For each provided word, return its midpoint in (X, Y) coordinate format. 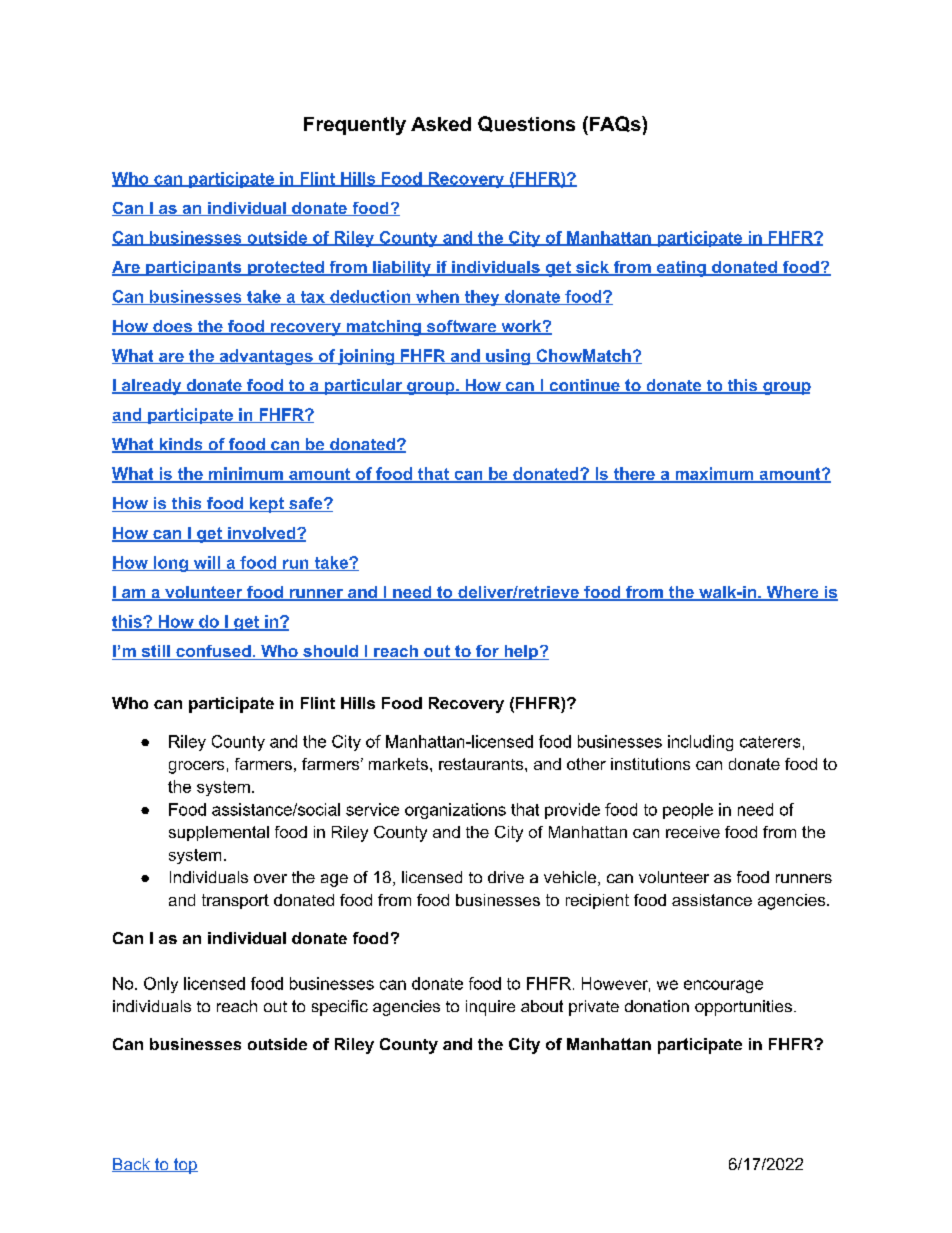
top (185, 1166)
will (207, 563)
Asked (441, 124)
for (487, 652)
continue (584, 386)
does (172, 327)
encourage (723, 986)
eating (681, 269)
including (700, 743)
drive (506, 877)
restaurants (481, 764)
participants (194, 268)
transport (235, 901)
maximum (714, 474)
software (461, 327)
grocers (196, 767)
